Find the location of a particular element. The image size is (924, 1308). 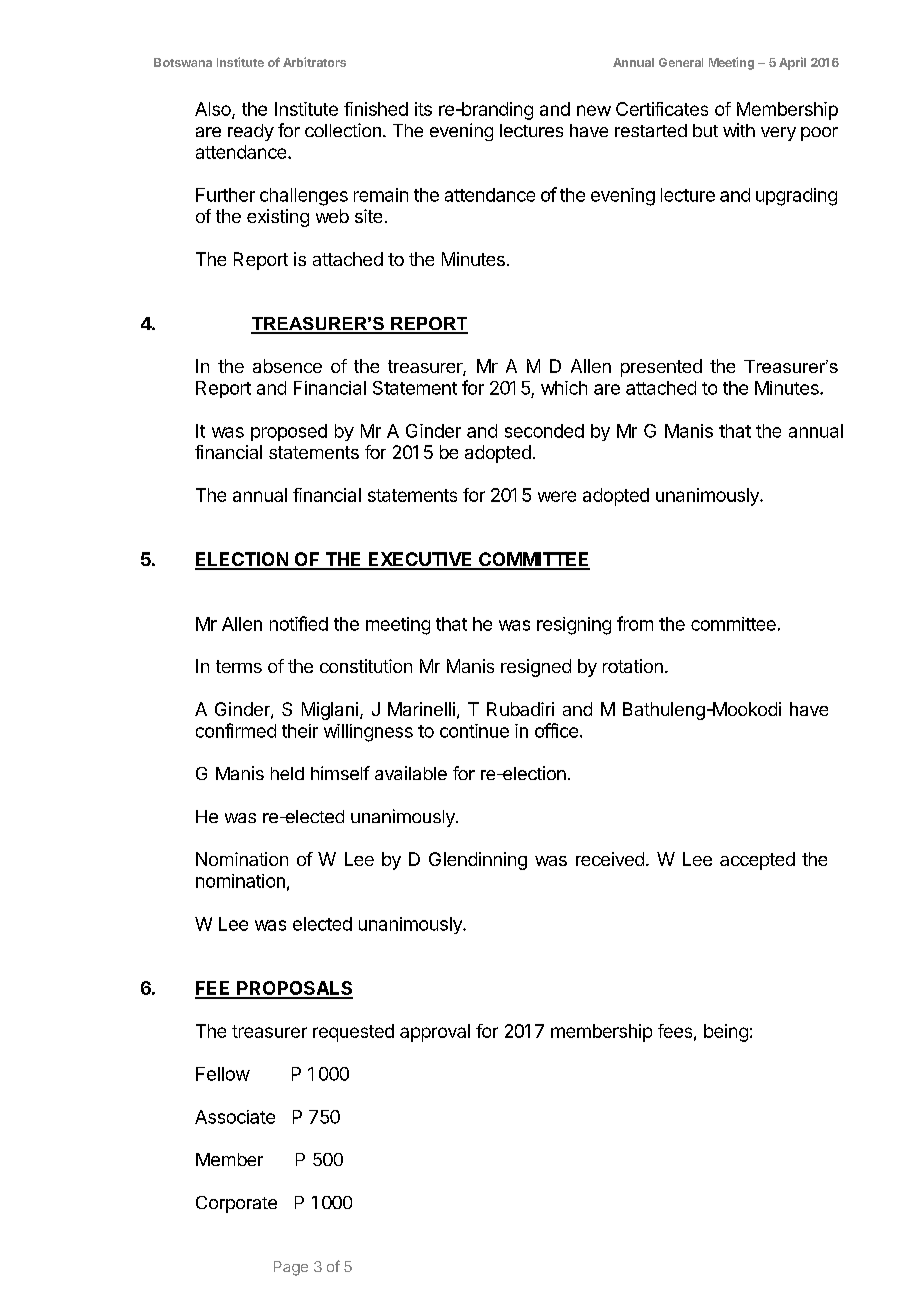

PROPOSALS is located at coordinates (294, 989).
